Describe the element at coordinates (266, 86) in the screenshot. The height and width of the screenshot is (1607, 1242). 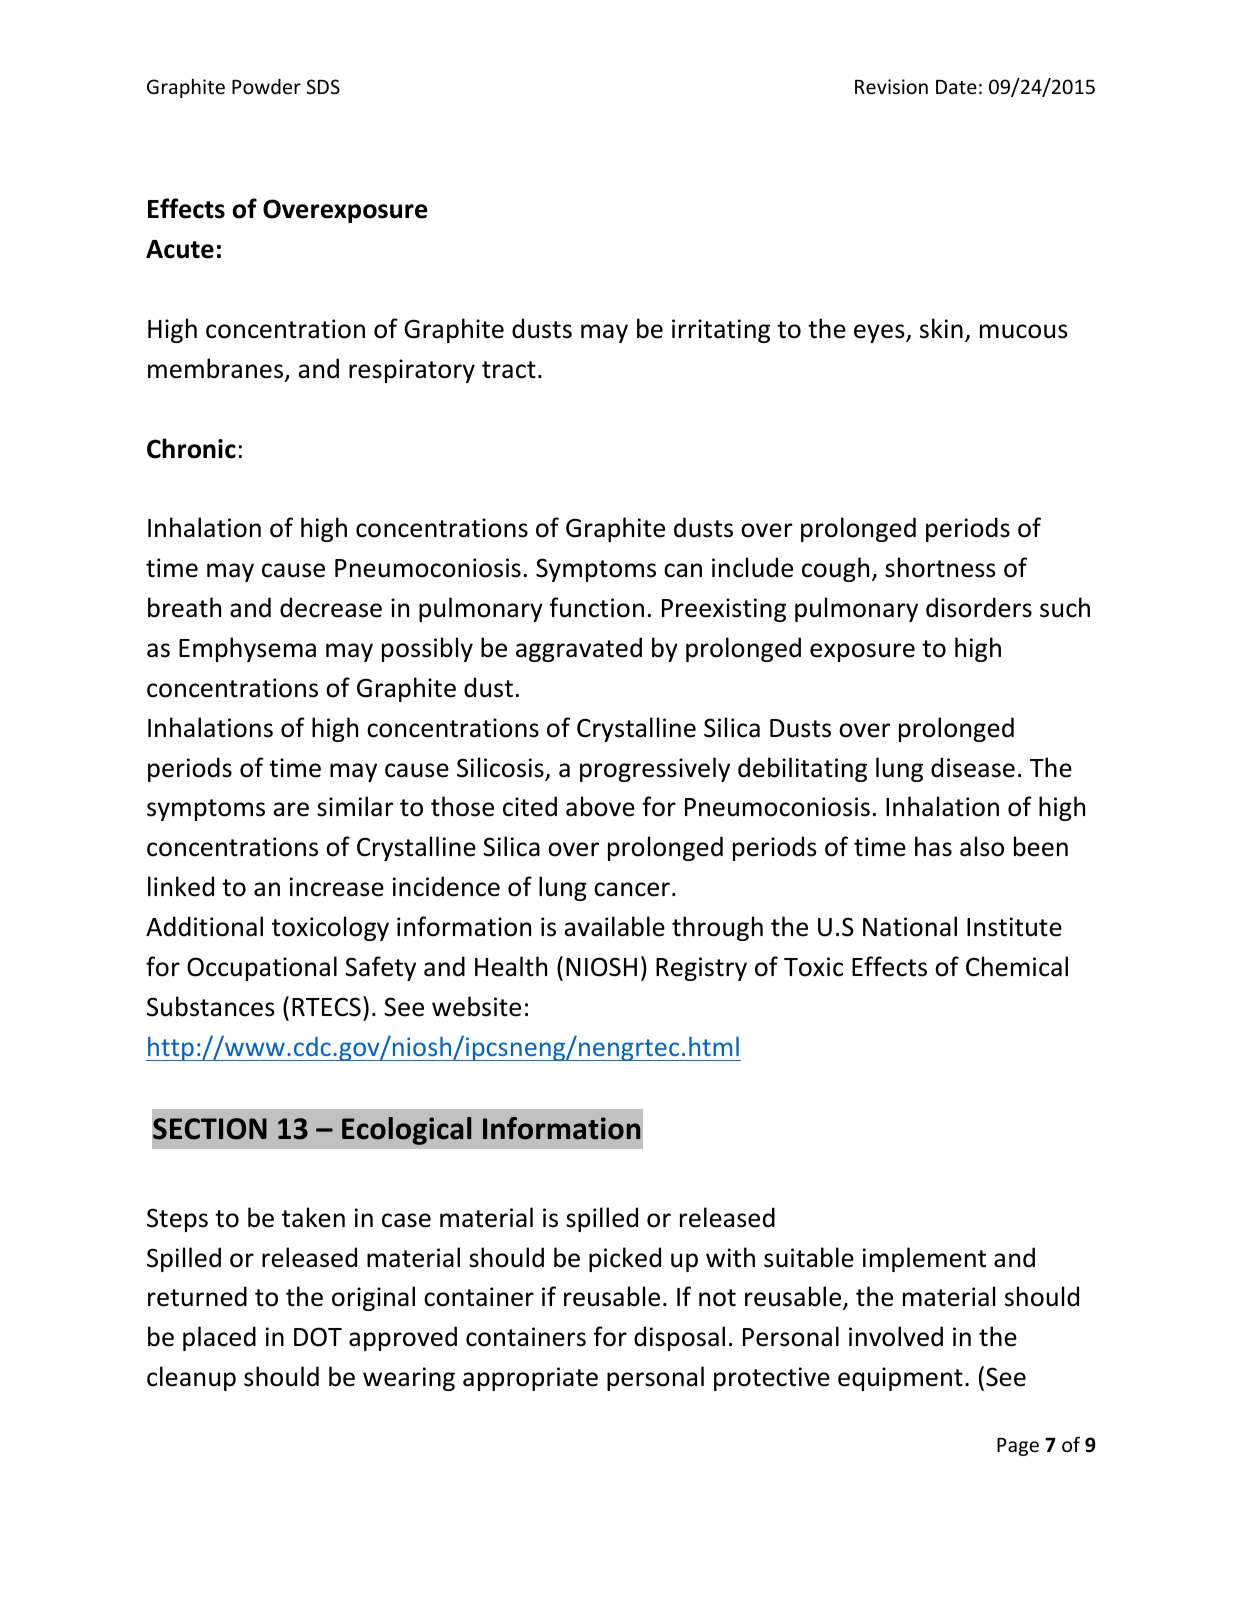
I see `Powder` at that location.
